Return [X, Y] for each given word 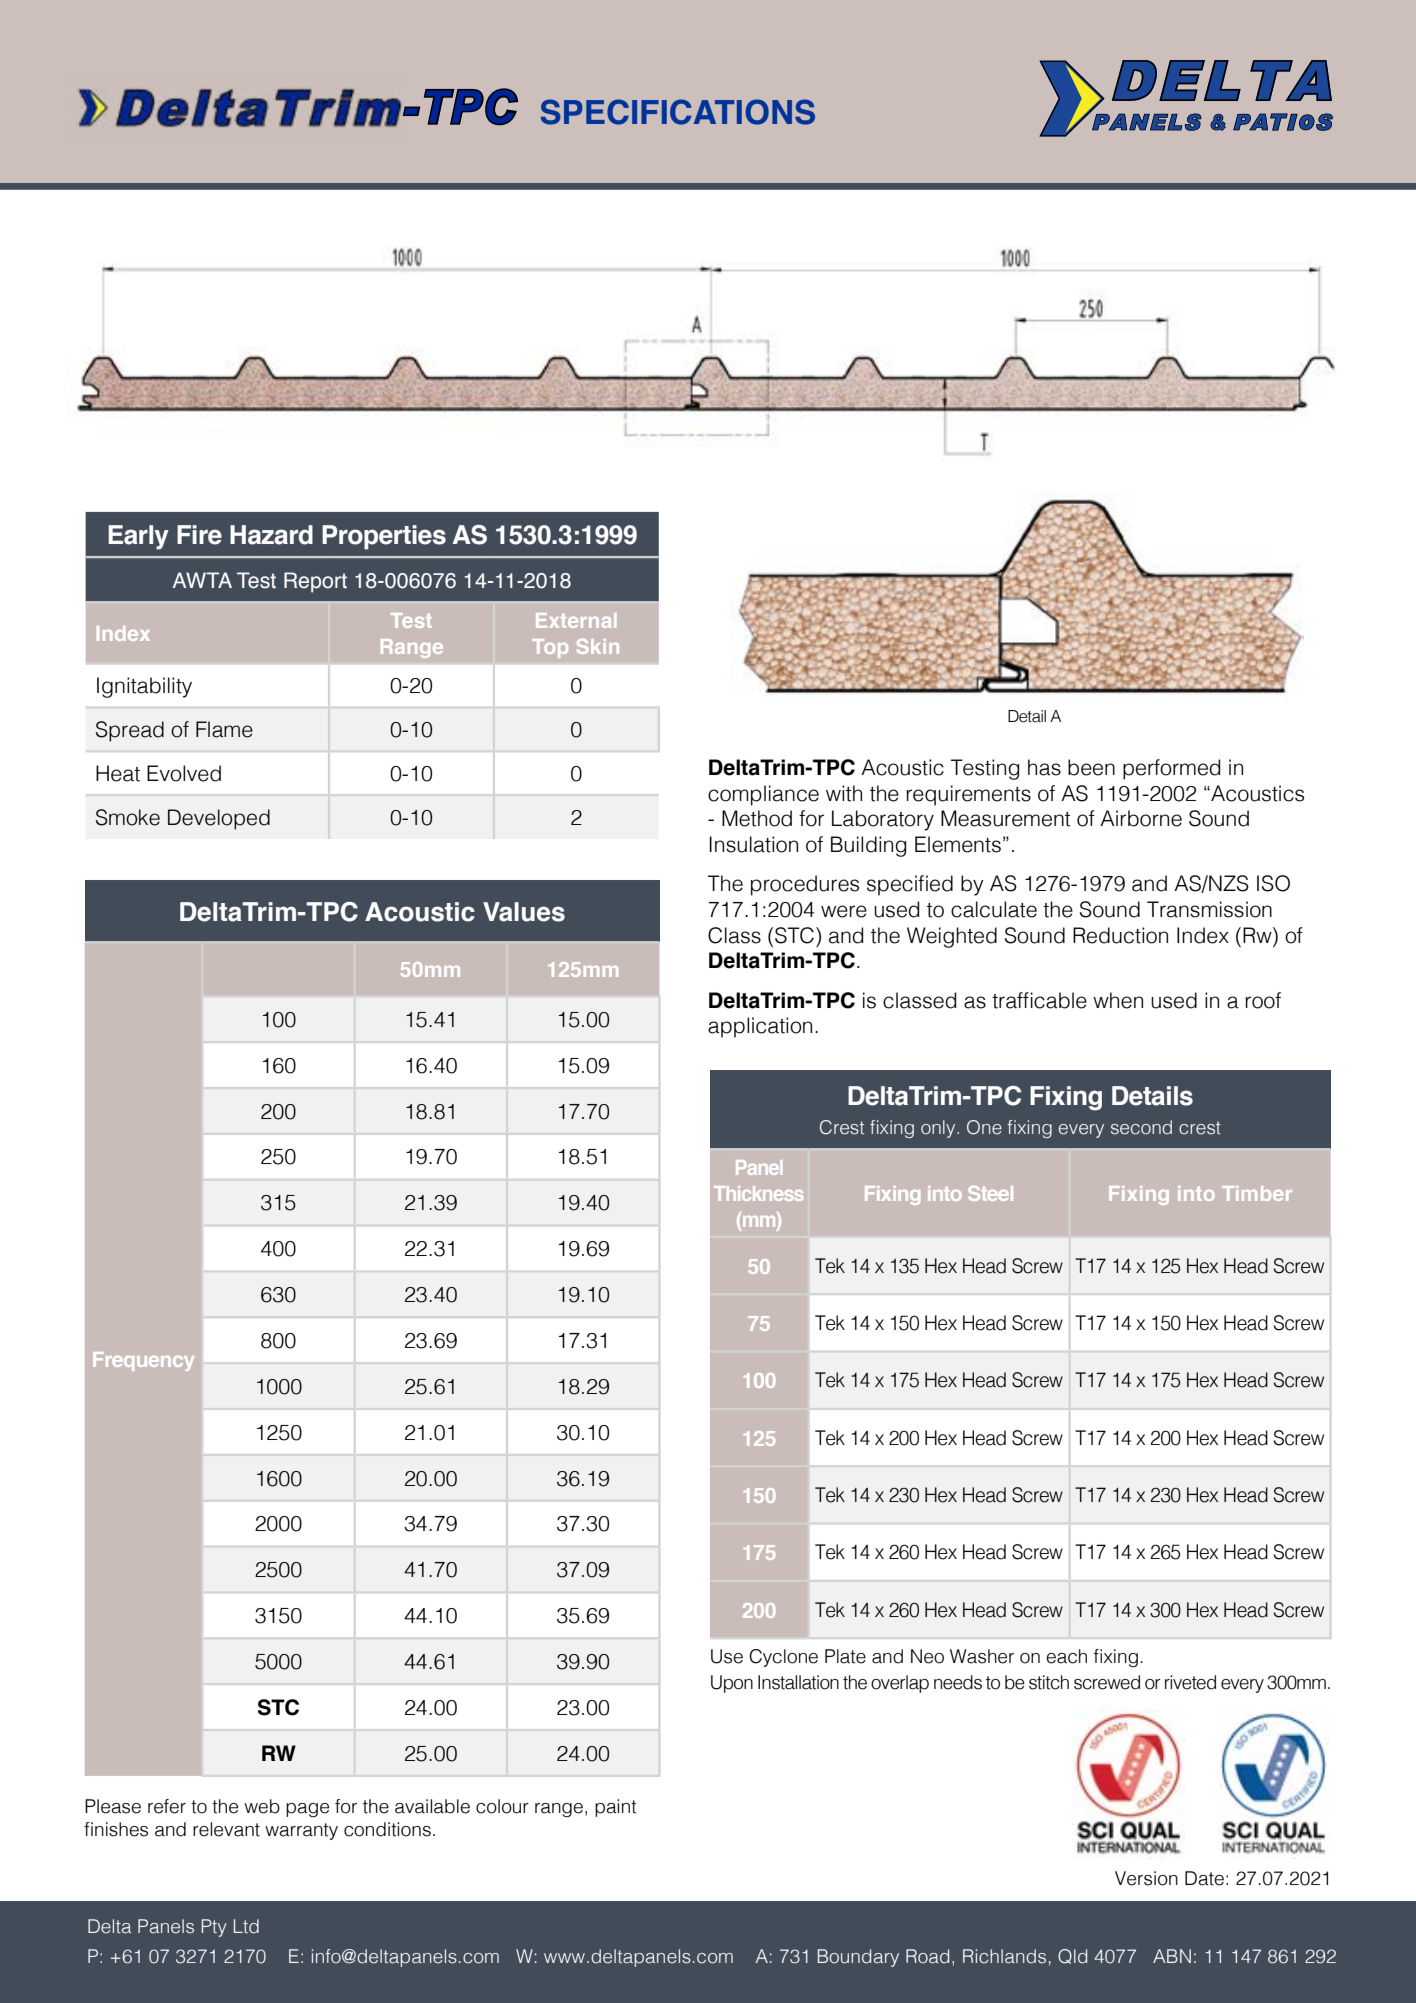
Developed [219, 819]
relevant [226, 1829]
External [576, 620]
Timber [1257, 1193]
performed [1171, 769]
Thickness [759, 1193]
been [1091, 767]
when [1118, 1000]
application [760, 1027]
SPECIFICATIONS [678, 112]
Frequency [143, 1361]
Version [1146, 1878]
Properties [384, 537]
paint [615, 1808]
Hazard [271, 535]
